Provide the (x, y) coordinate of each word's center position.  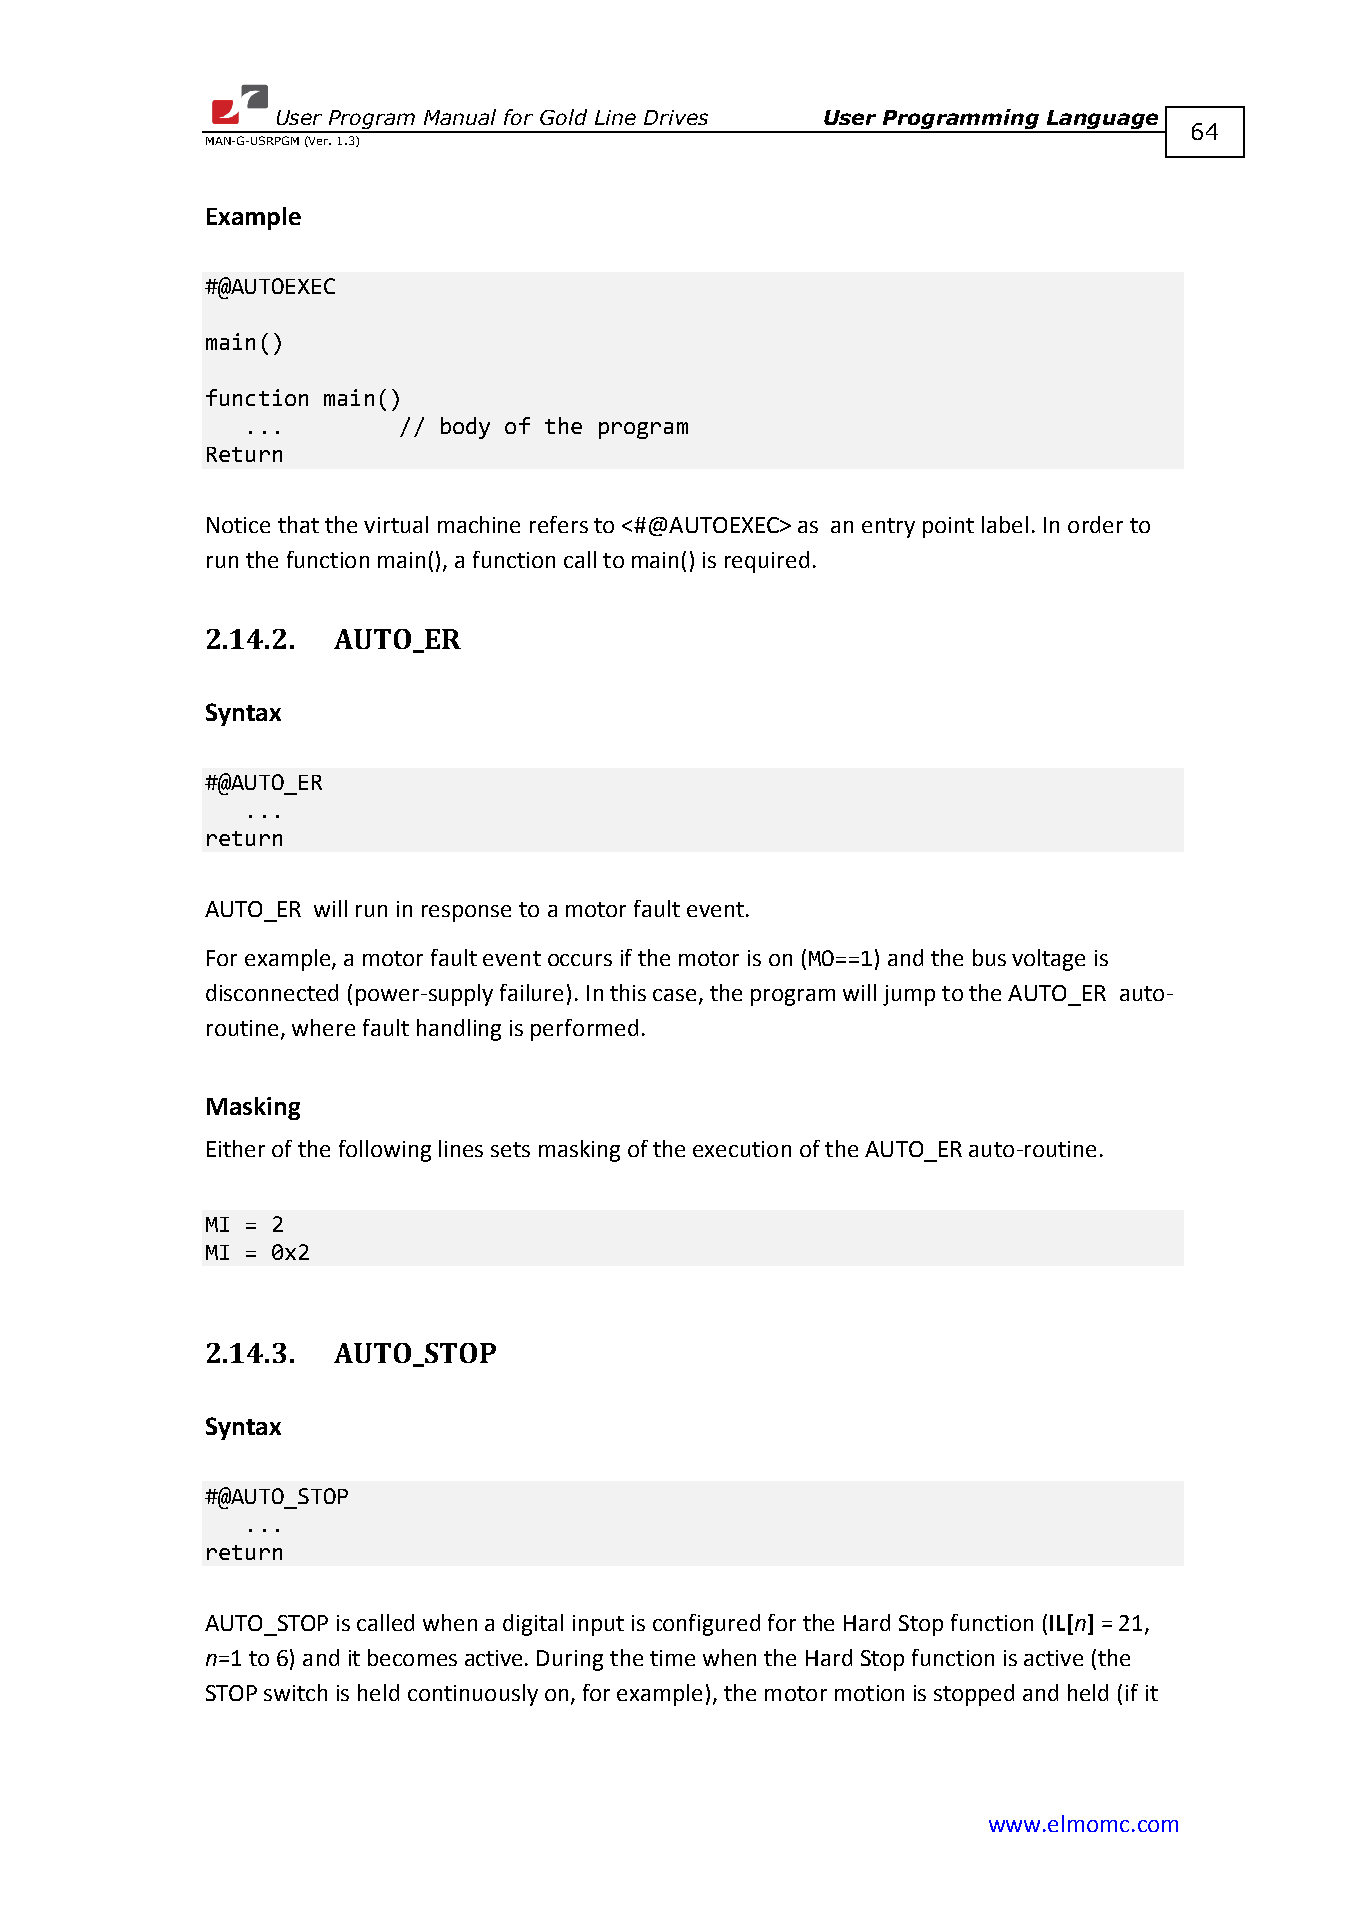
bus (989, 957)
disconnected (272, 992)
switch (295, 1692)
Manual (460, 117)
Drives (676, 117)
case (674, 995)
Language (1103, 121)
